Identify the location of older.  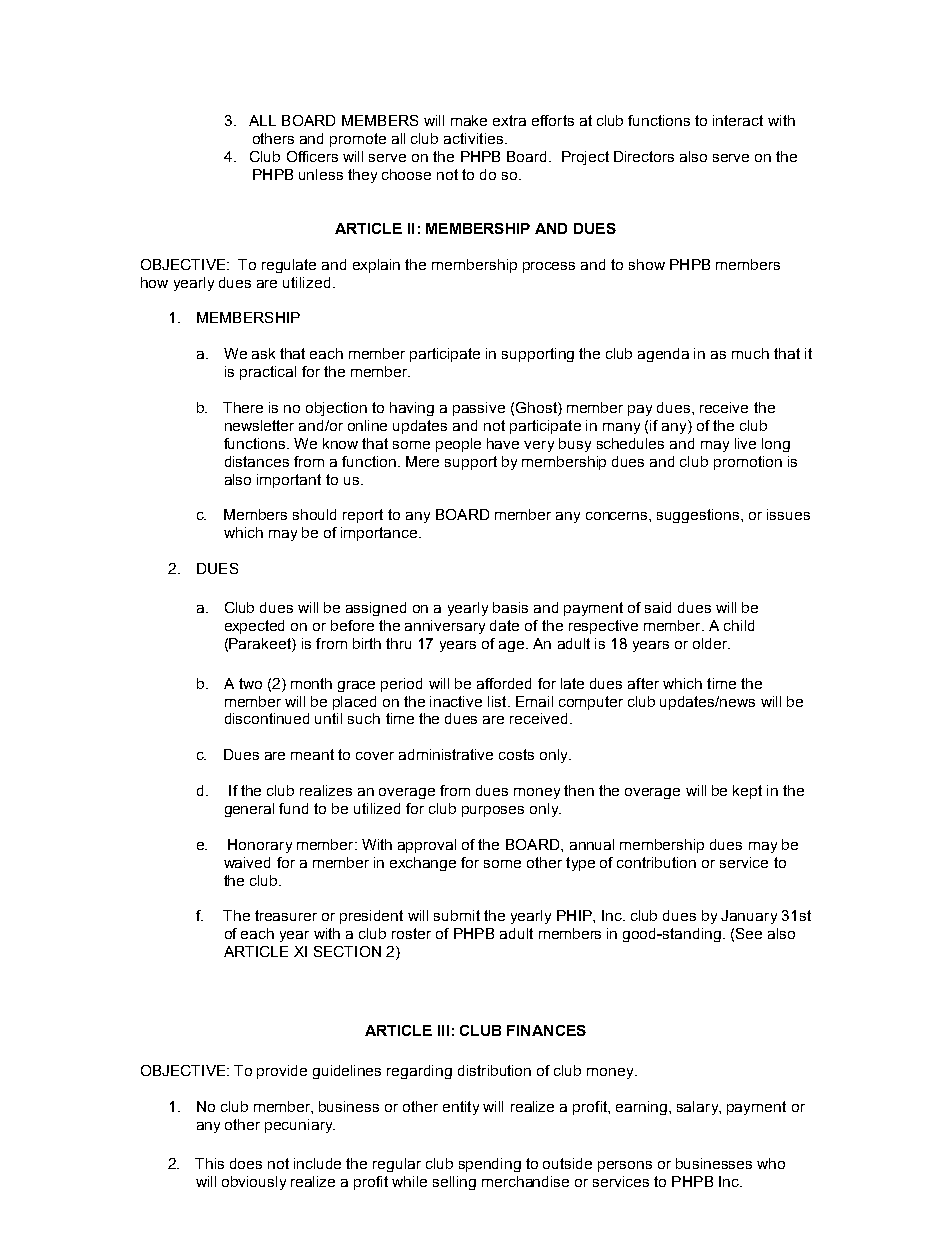
(711, 643).
